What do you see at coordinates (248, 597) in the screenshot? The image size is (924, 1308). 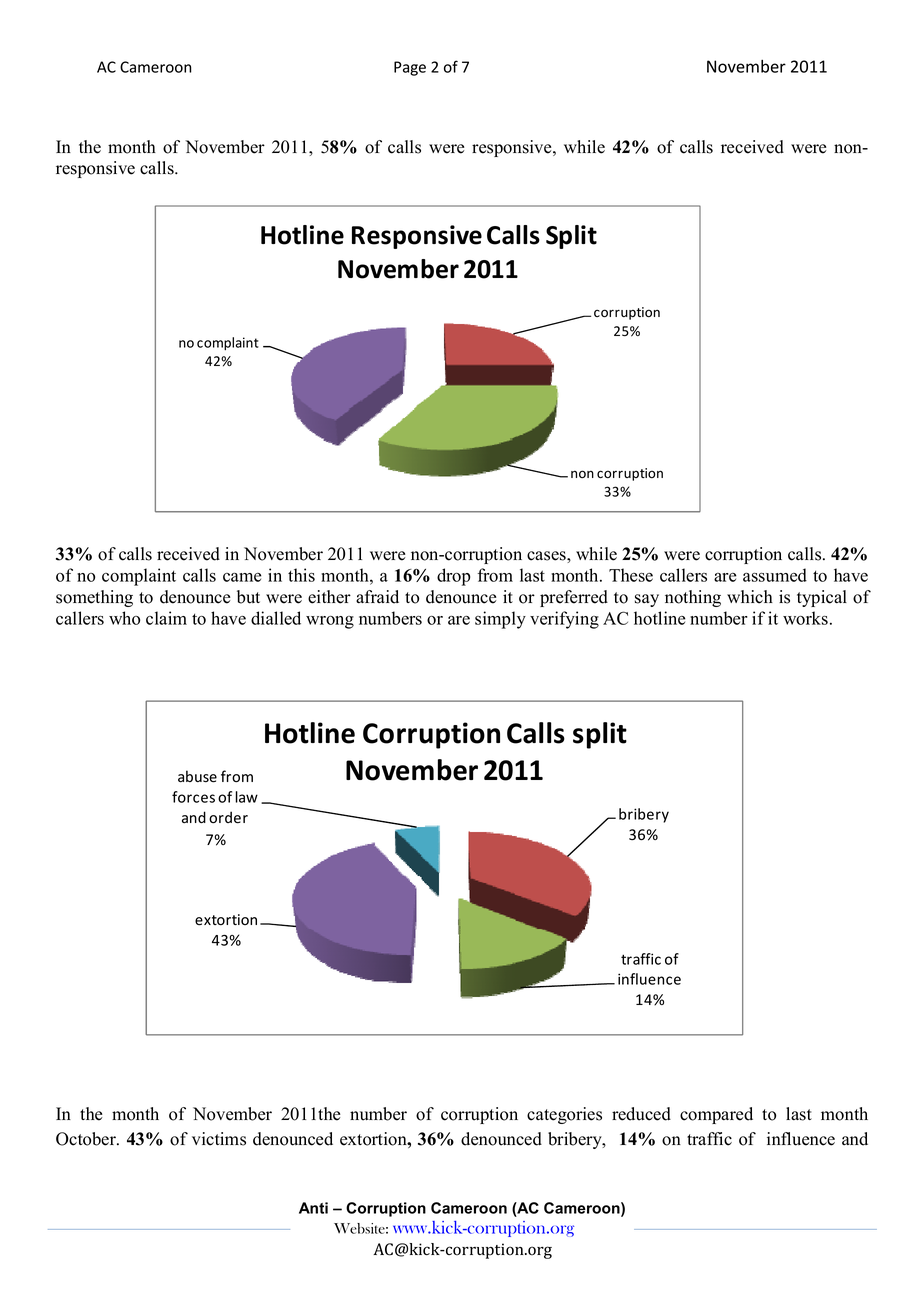 I see `but` at bounding box center [248, 597].
